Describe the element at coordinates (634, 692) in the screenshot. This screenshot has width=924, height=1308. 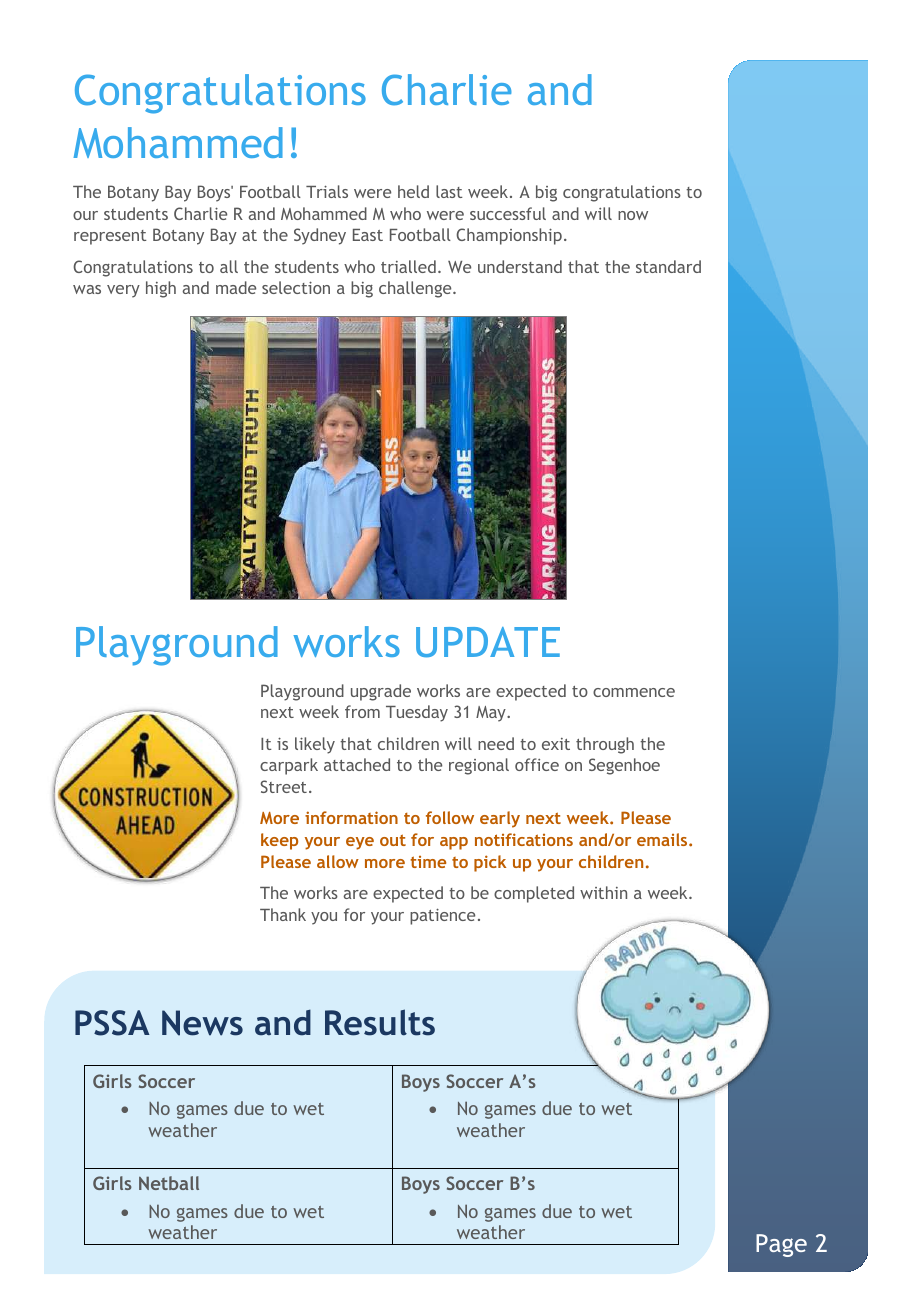
I see `commence` at that location.
